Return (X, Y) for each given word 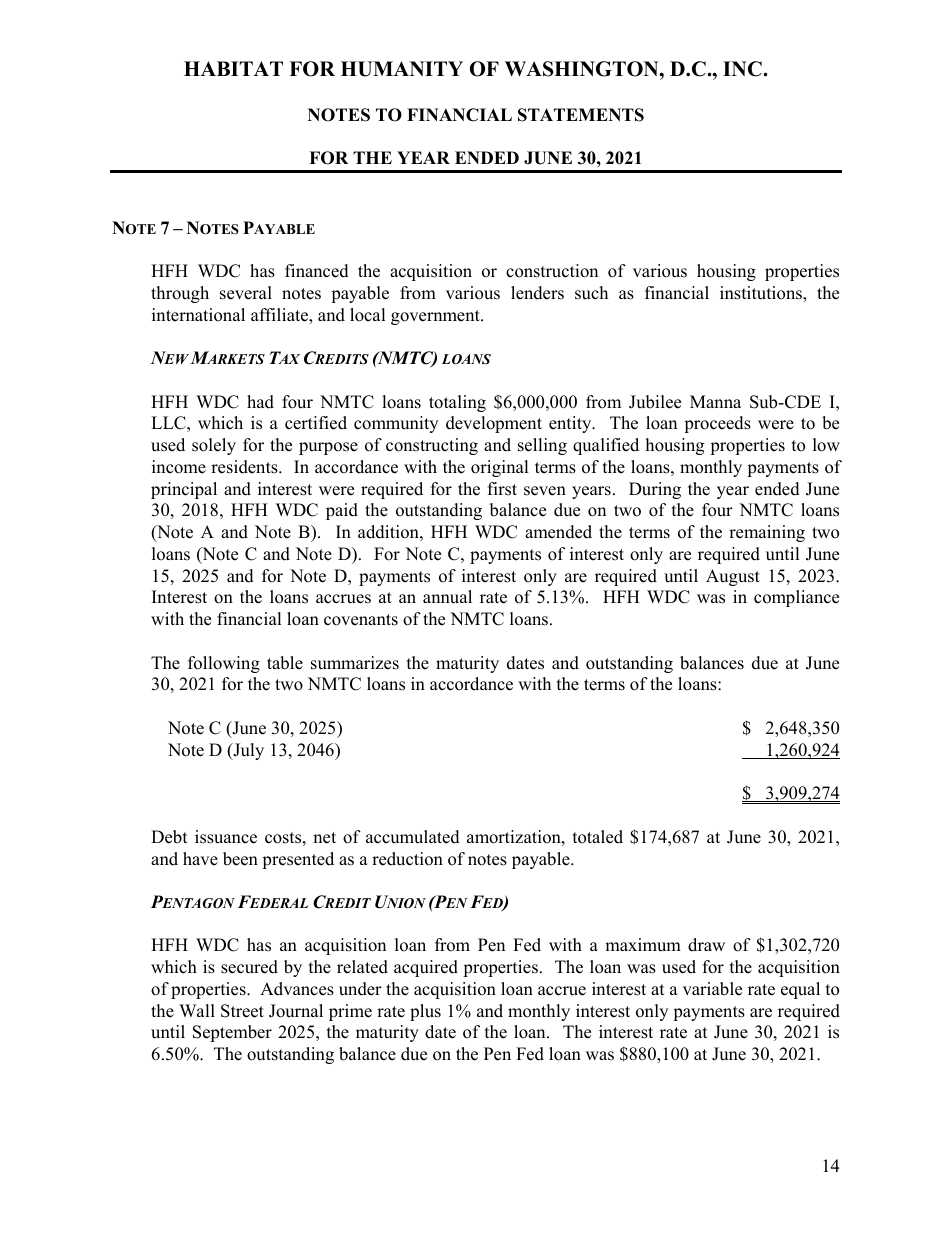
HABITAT (233, 68)
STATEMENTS (581, 115)
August (733, 577)
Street (242, 1011)
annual (447, 597)
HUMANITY (402, 69)
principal (184, 490)
